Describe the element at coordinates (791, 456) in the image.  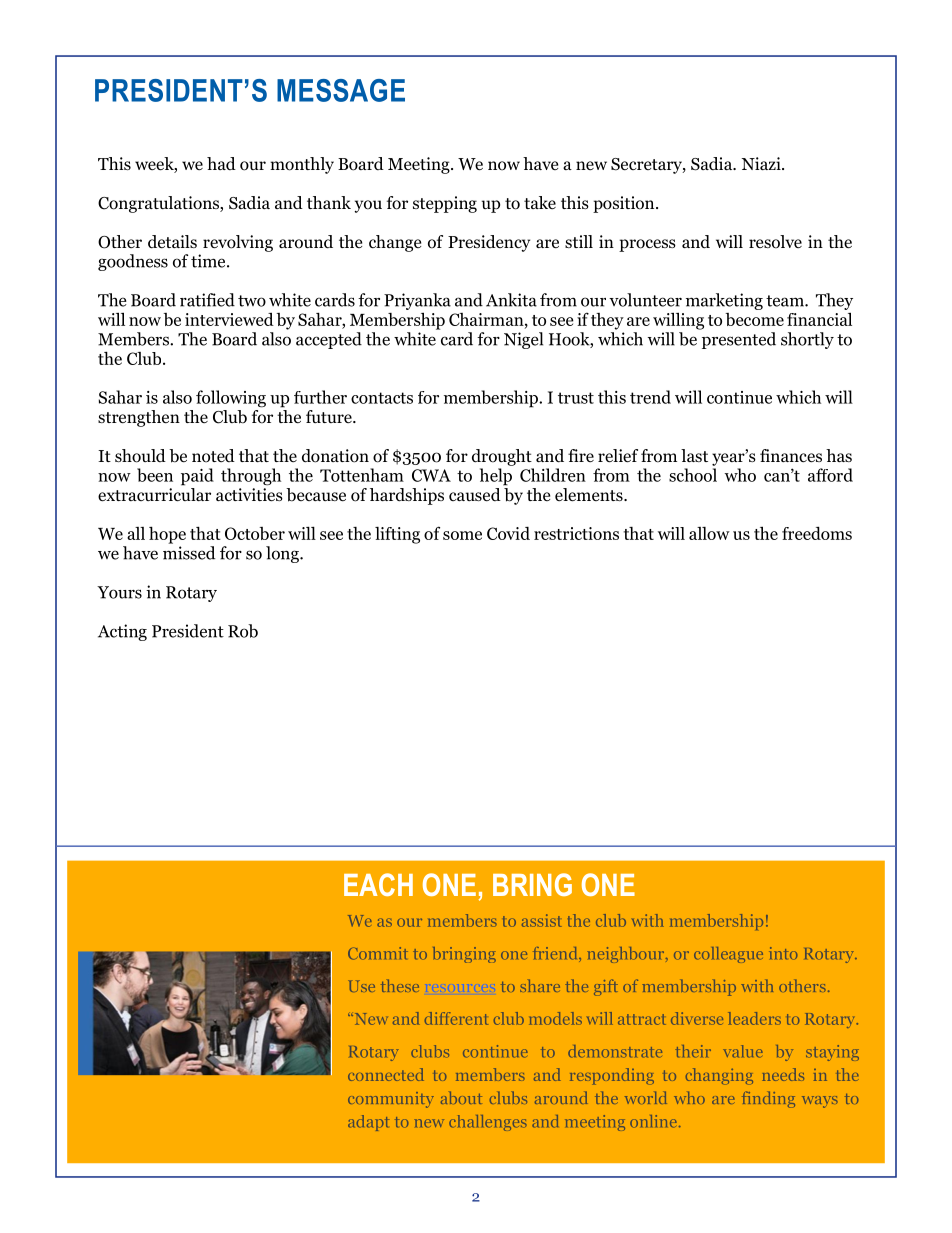
I see `finances` at that location.
